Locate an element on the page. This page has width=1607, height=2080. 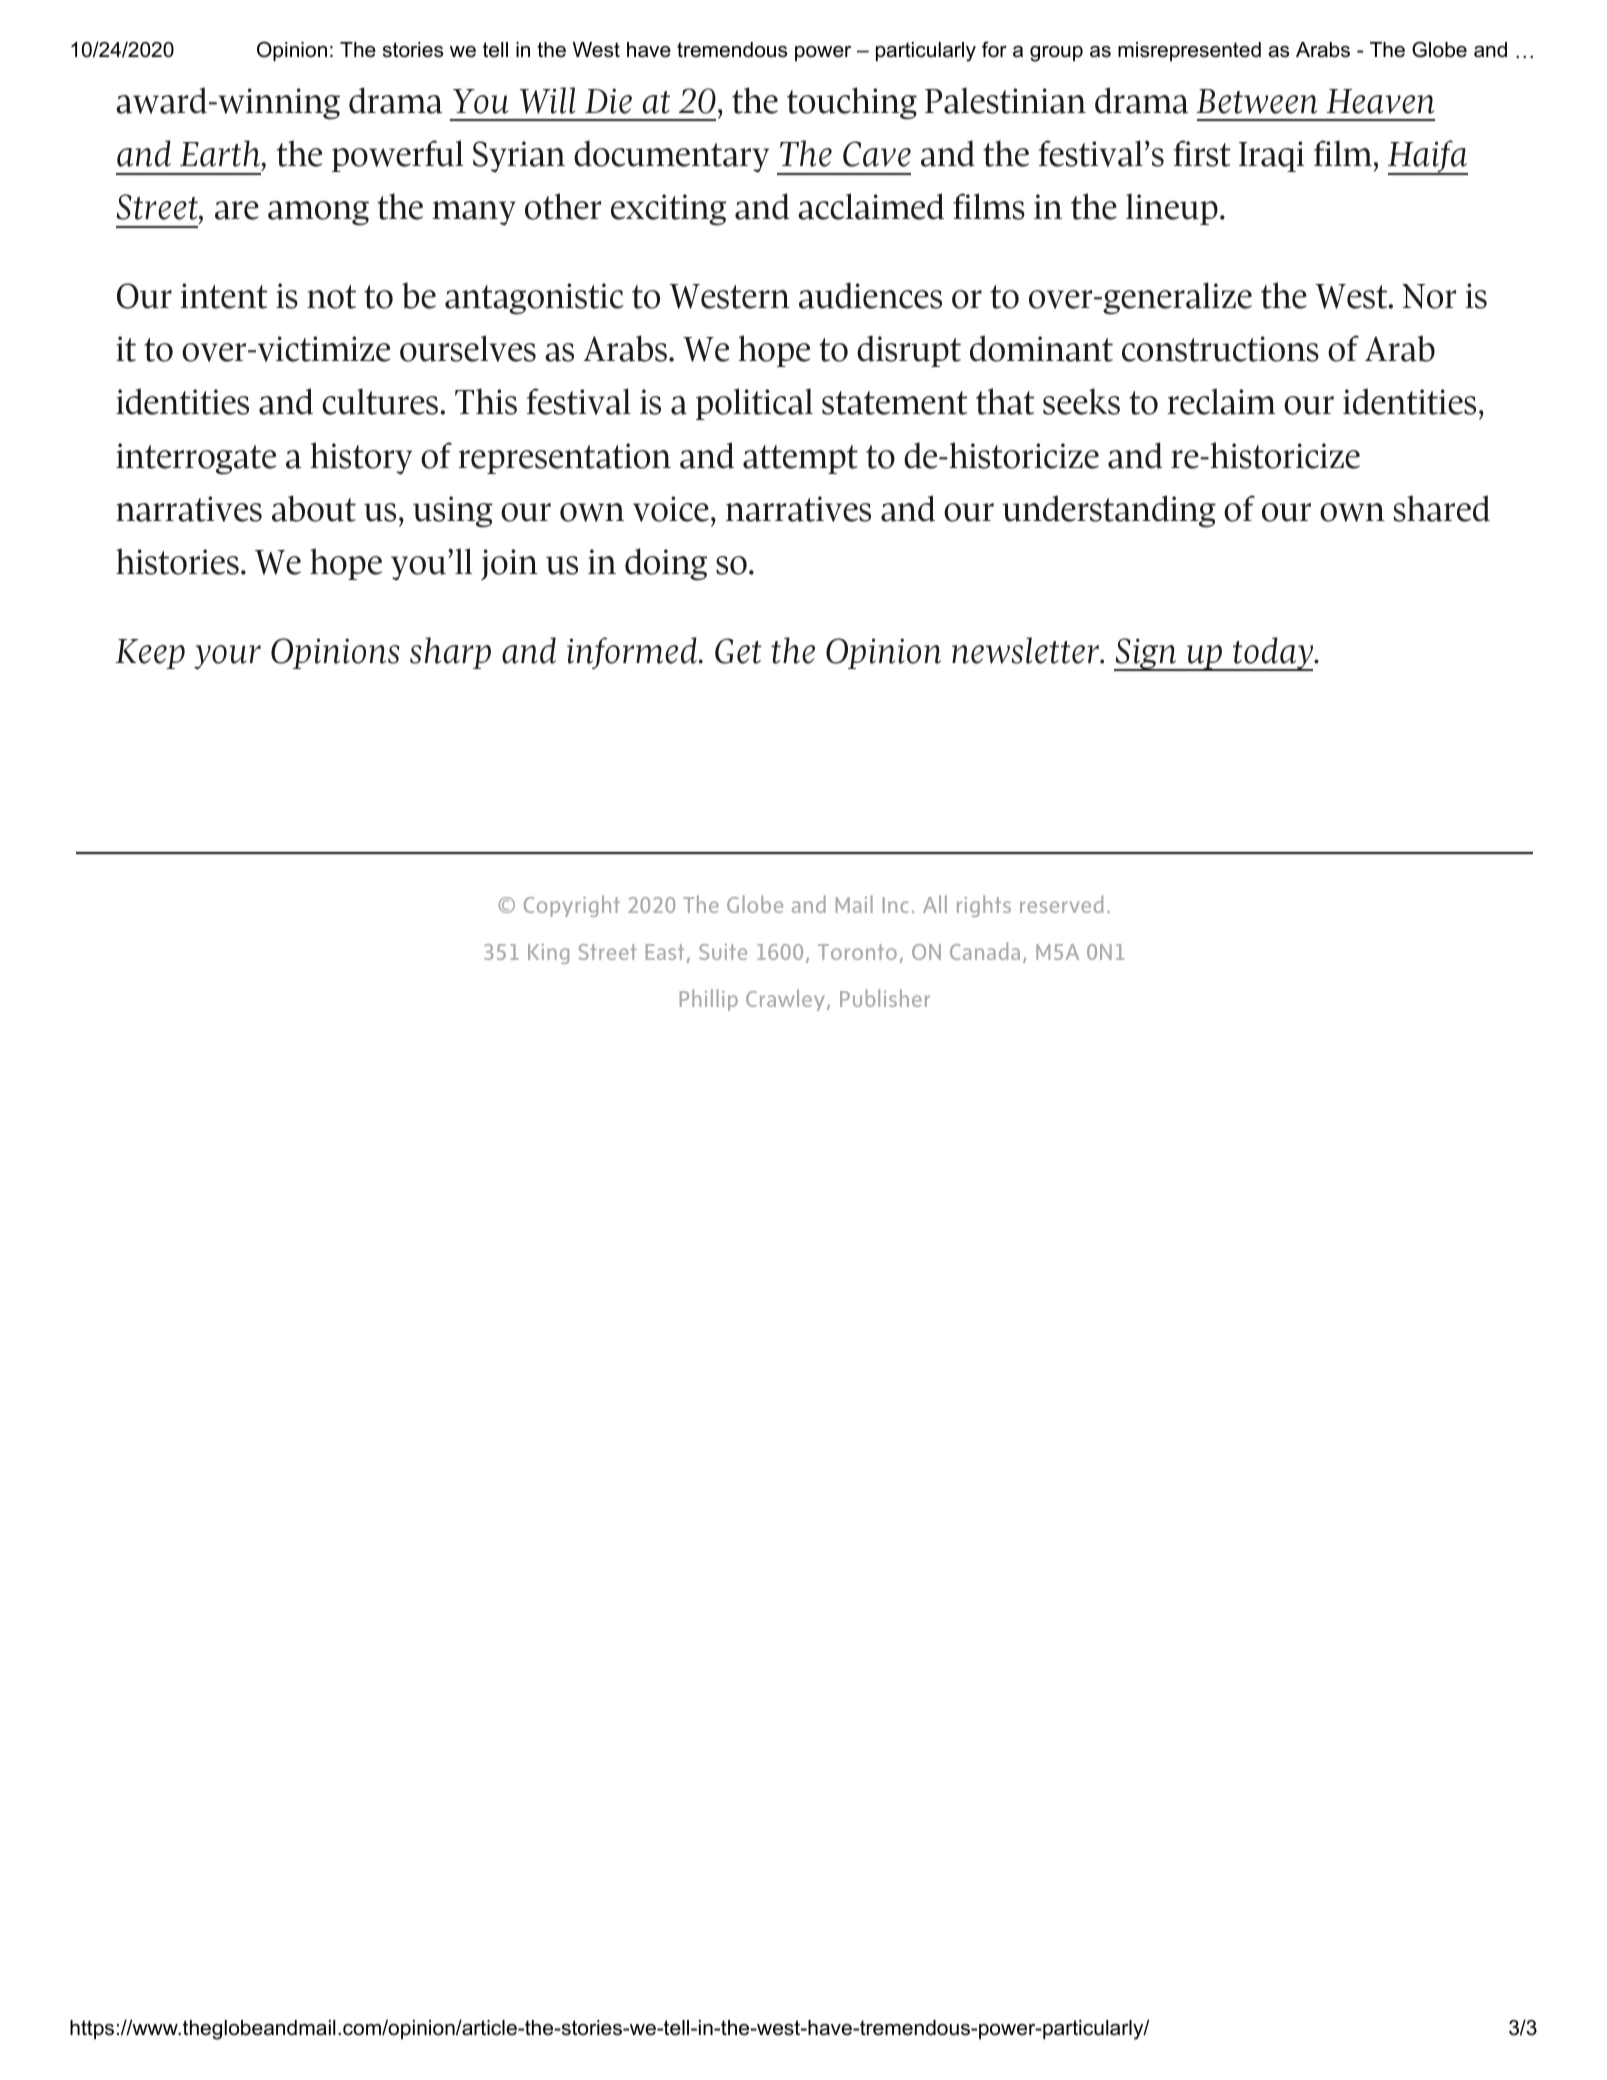
Between is located at coordinates (1256, 101).
